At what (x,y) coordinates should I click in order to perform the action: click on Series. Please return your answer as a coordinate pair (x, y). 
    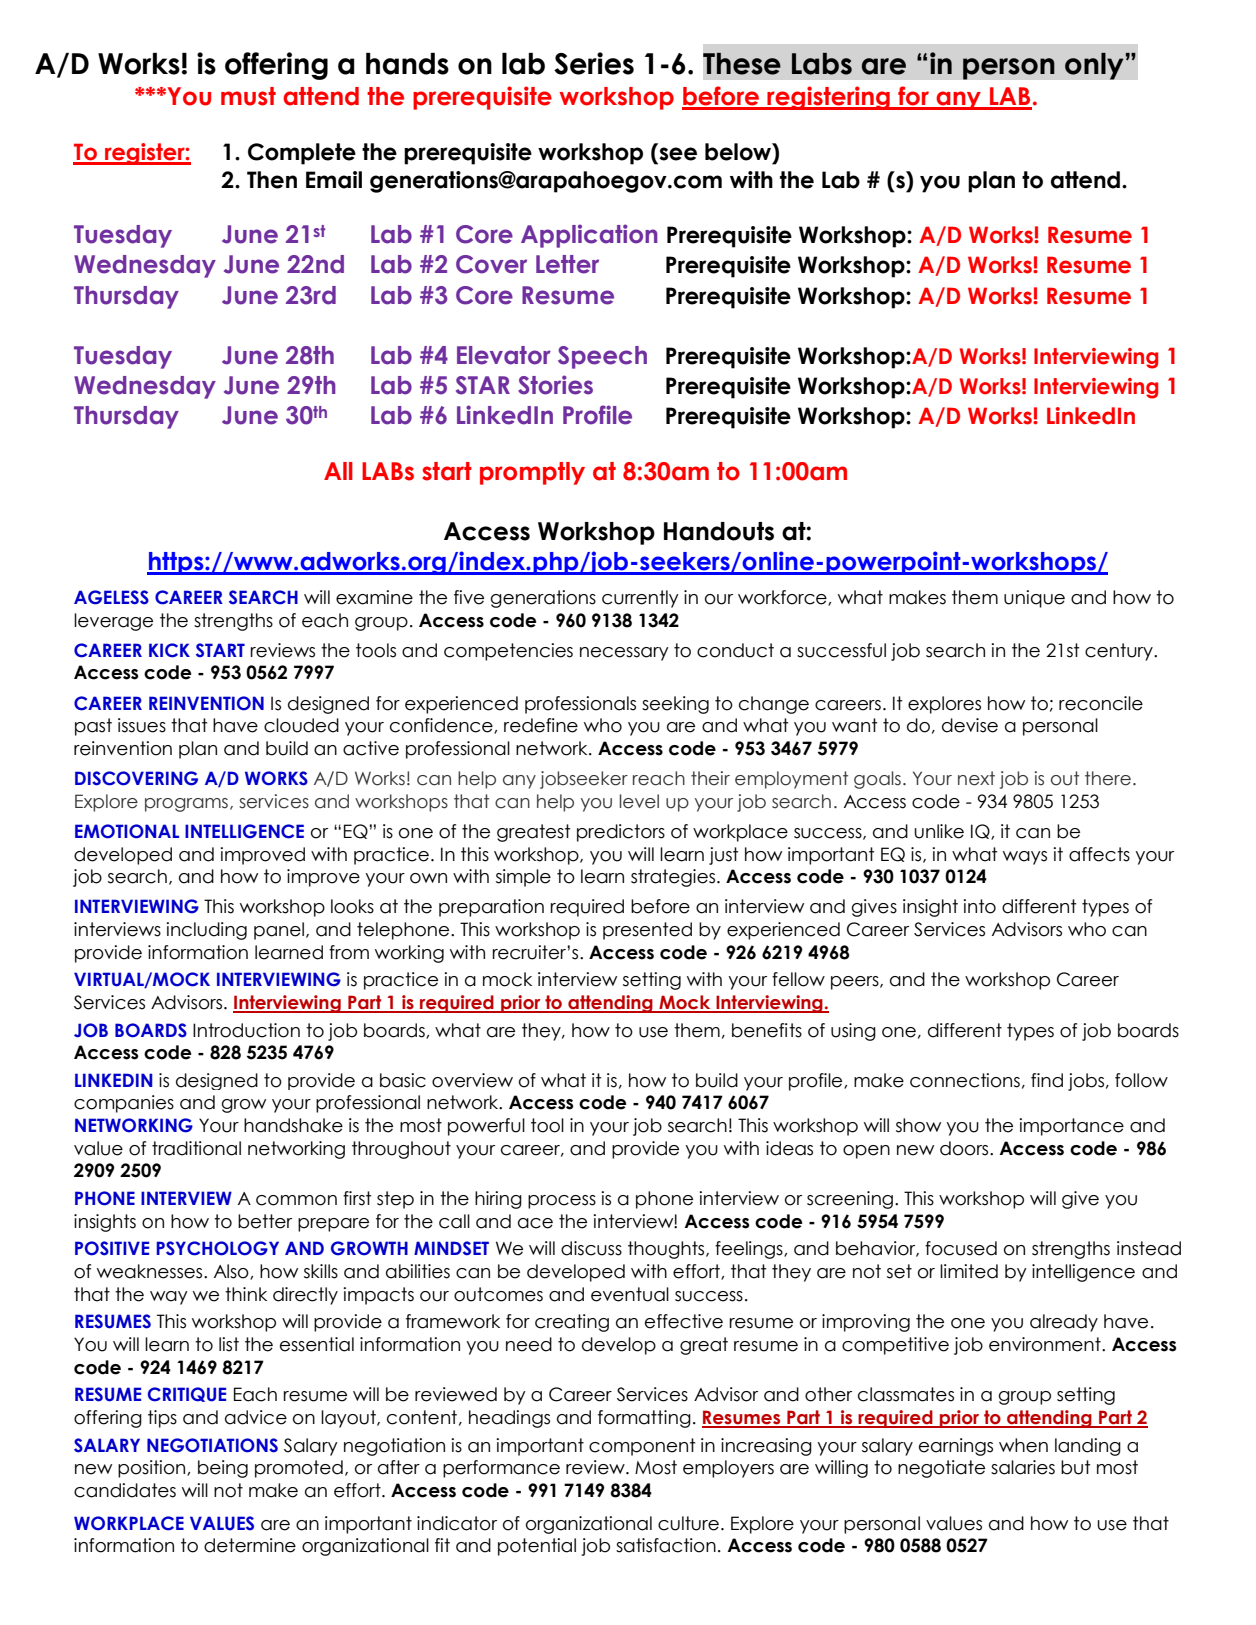
    Looking at the image, I should click on (594, 63).
